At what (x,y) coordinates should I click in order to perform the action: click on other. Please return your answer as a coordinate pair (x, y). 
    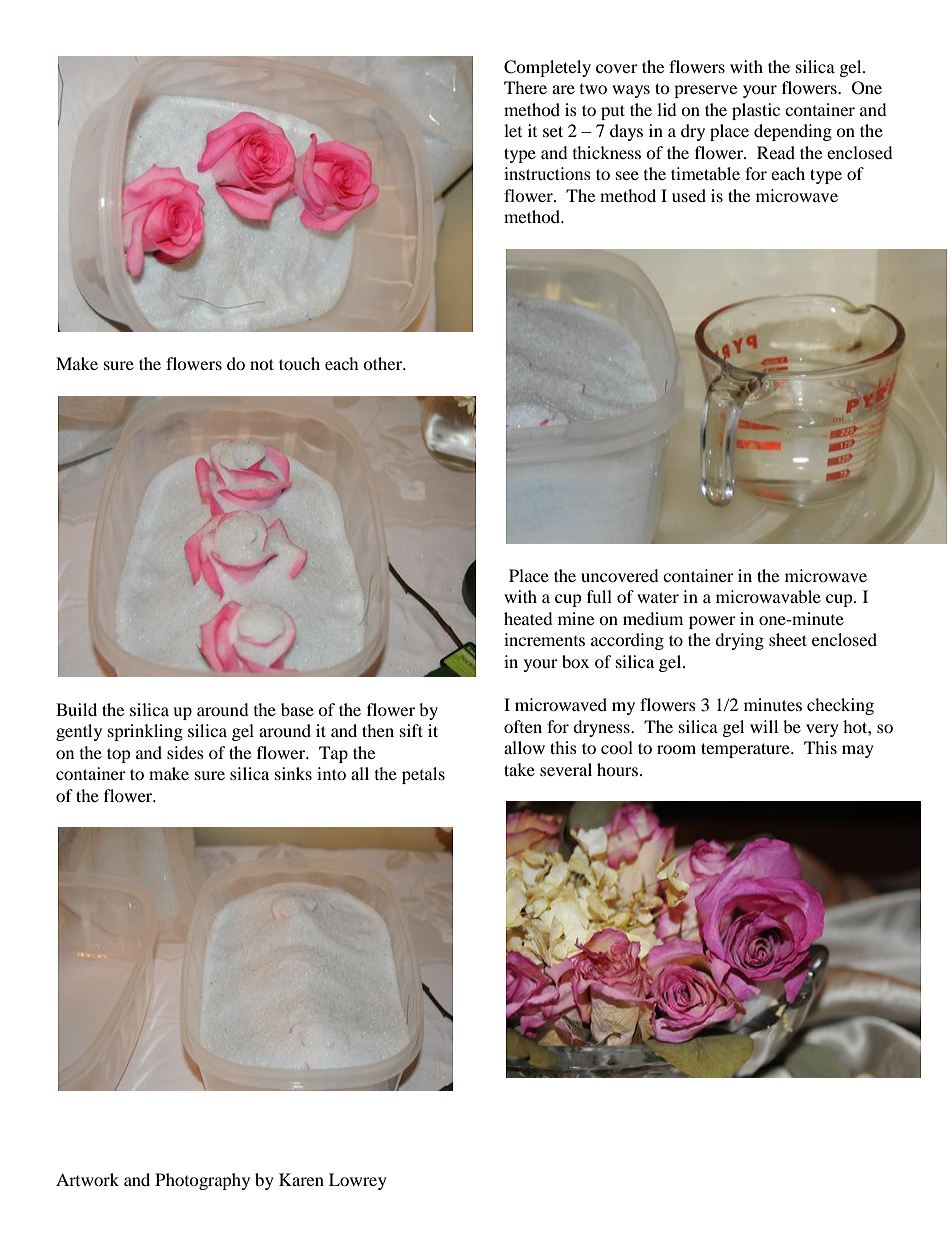
    Looking at the image, I should click on (384, 363).
